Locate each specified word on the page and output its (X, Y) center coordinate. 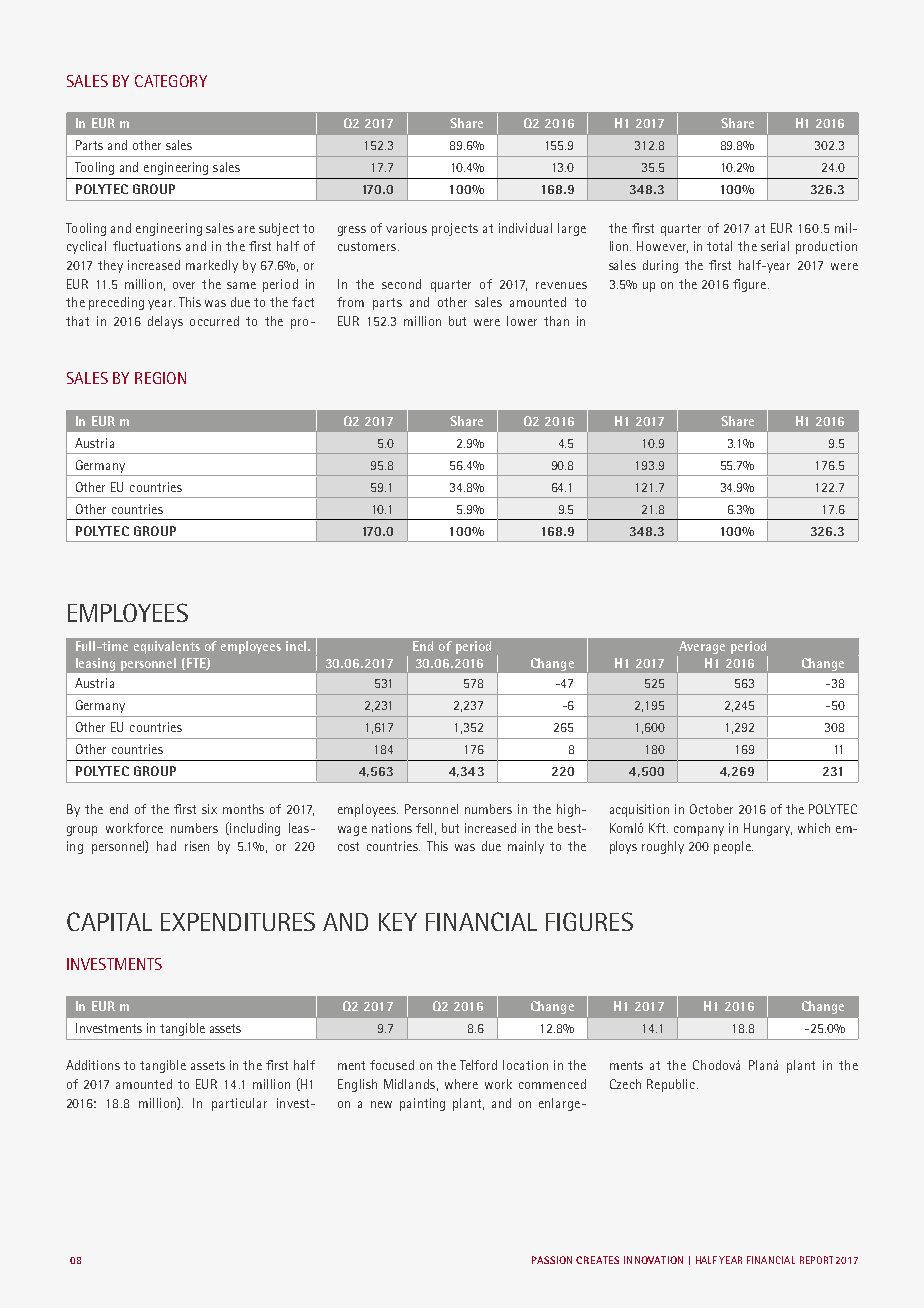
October (711, 809)
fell (424, 828)
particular (239, 1104)
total (719, 246)
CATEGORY (171, 81)
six (209, 809)
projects (455, 229)
